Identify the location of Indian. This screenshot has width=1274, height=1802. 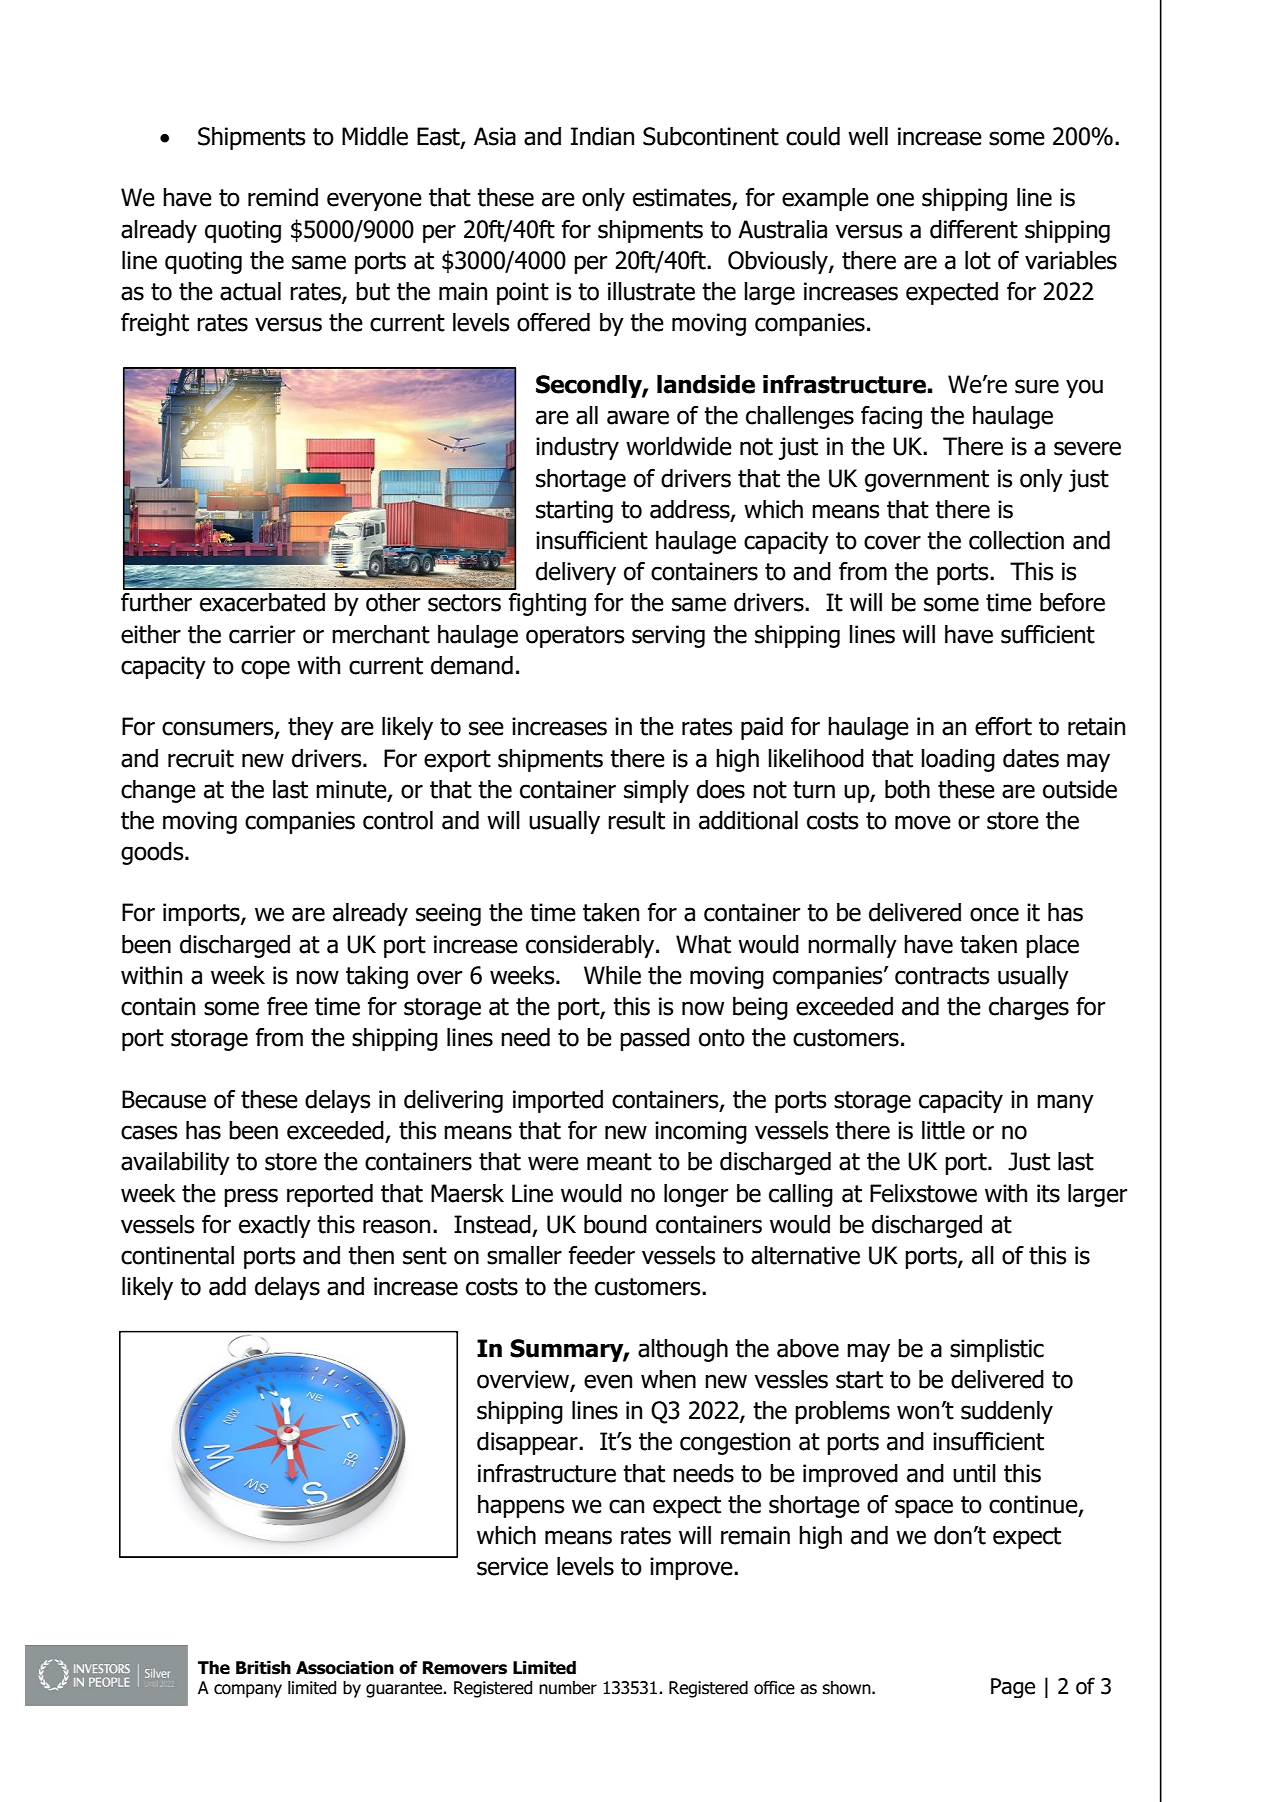
(602, 136).
